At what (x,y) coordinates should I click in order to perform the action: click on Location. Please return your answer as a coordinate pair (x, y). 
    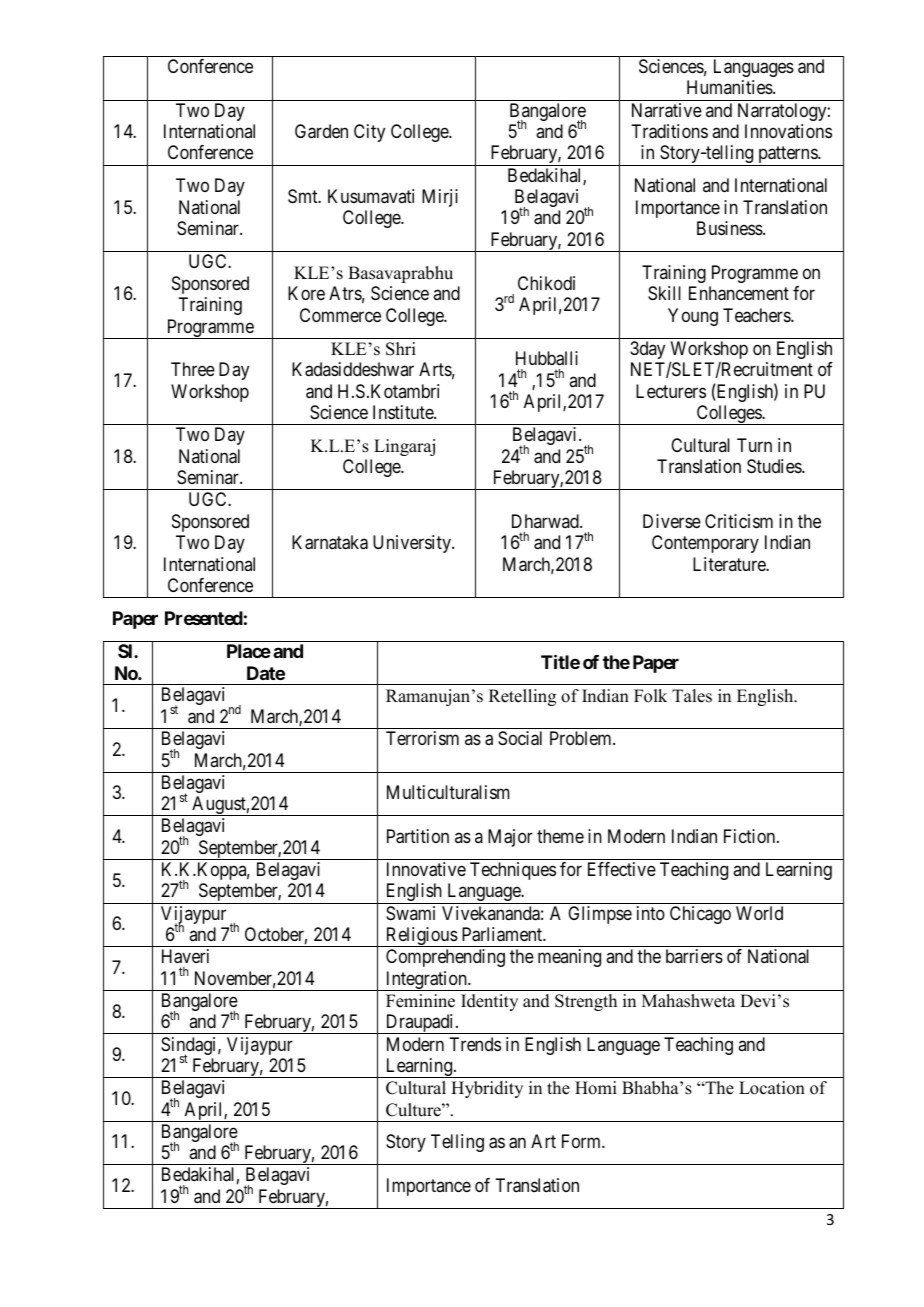
    Looking at the image, I should click on (772, 1088).
